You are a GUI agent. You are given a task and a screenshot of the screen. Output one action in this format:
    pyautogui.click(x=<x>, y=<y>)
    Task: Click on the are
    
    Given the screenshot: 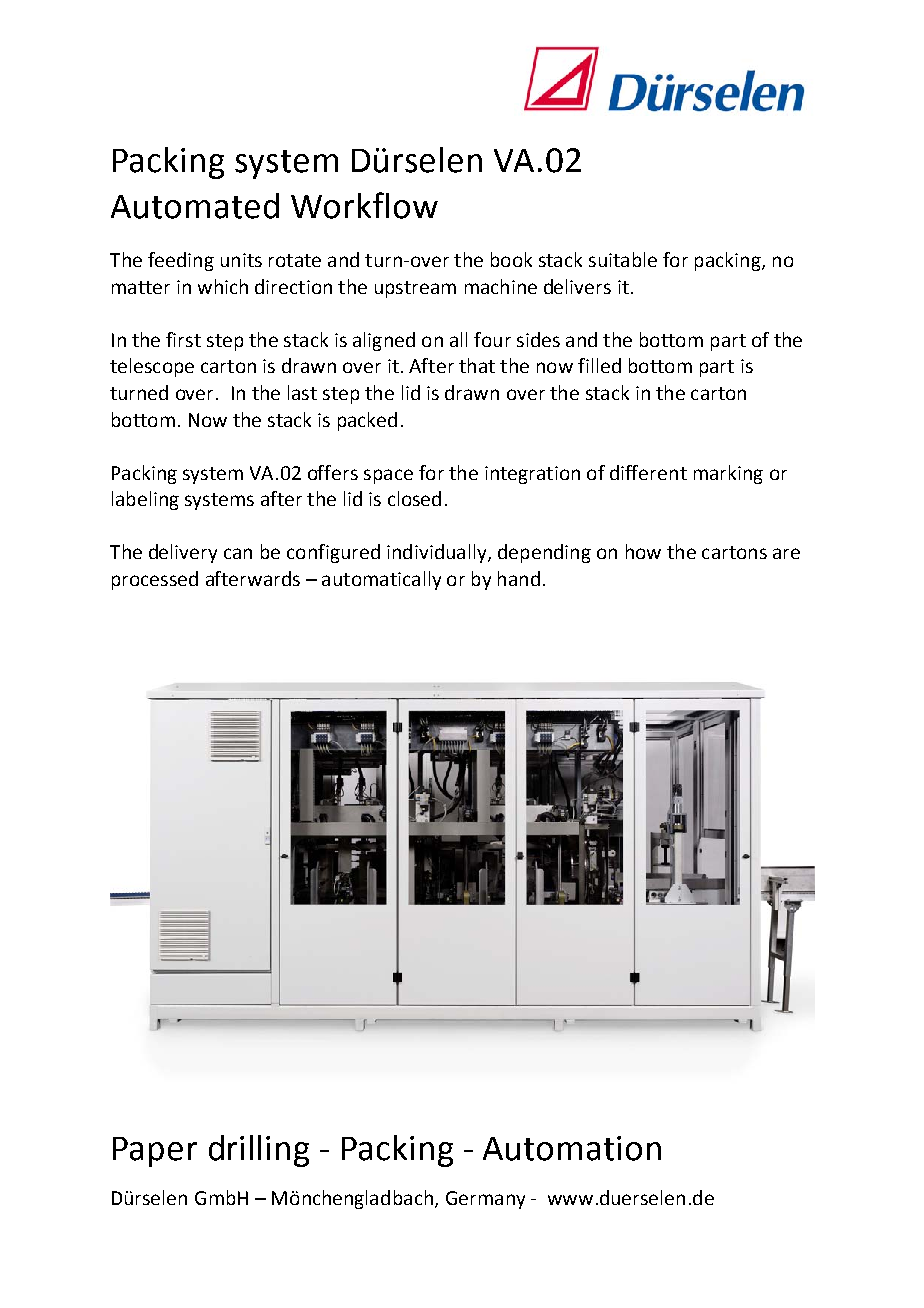 What is the action you would take?
    pyautogui.click(x=786, y=553)
